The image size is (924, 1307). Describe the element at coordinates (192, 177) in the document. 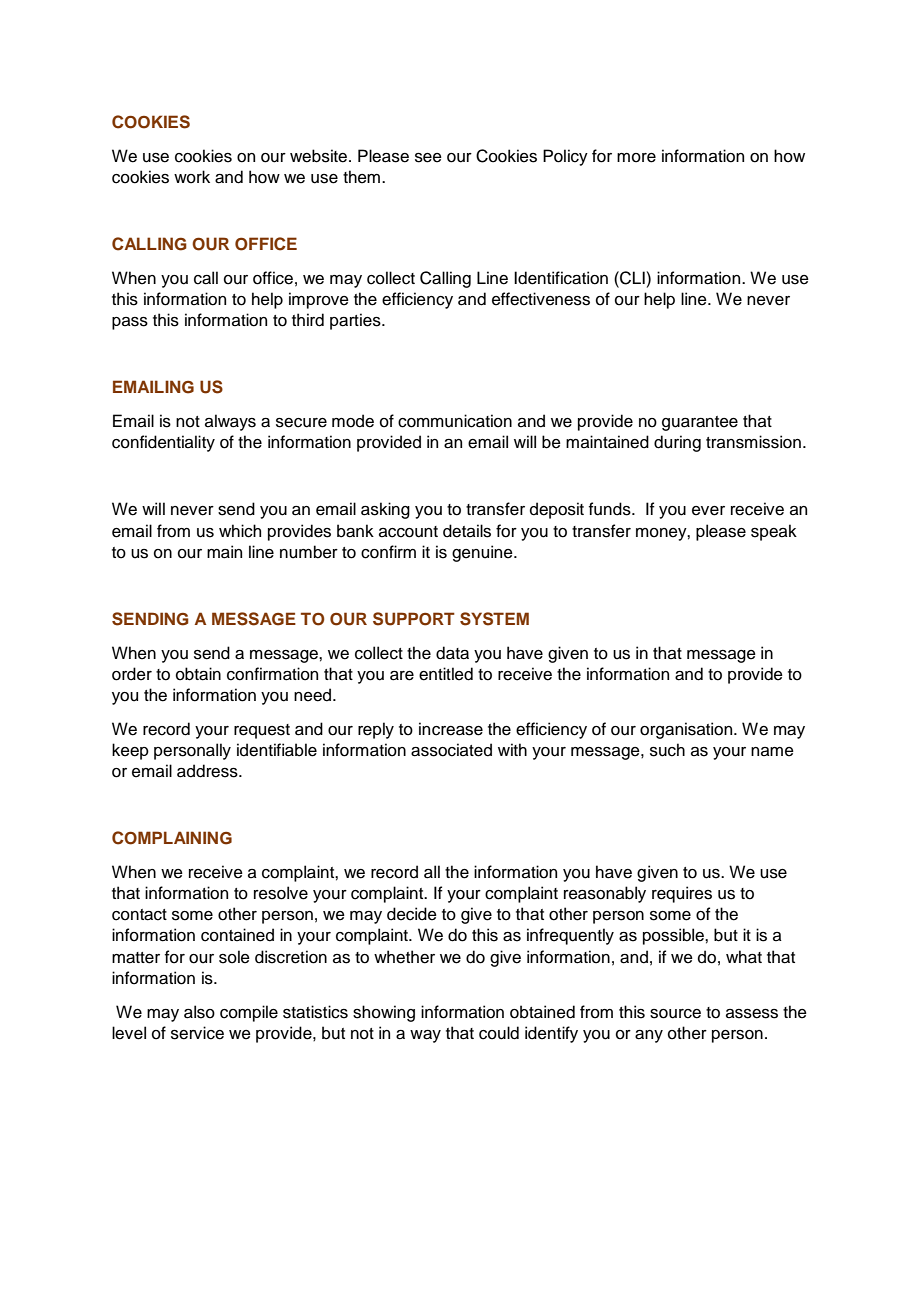

I see `work` at that location.
